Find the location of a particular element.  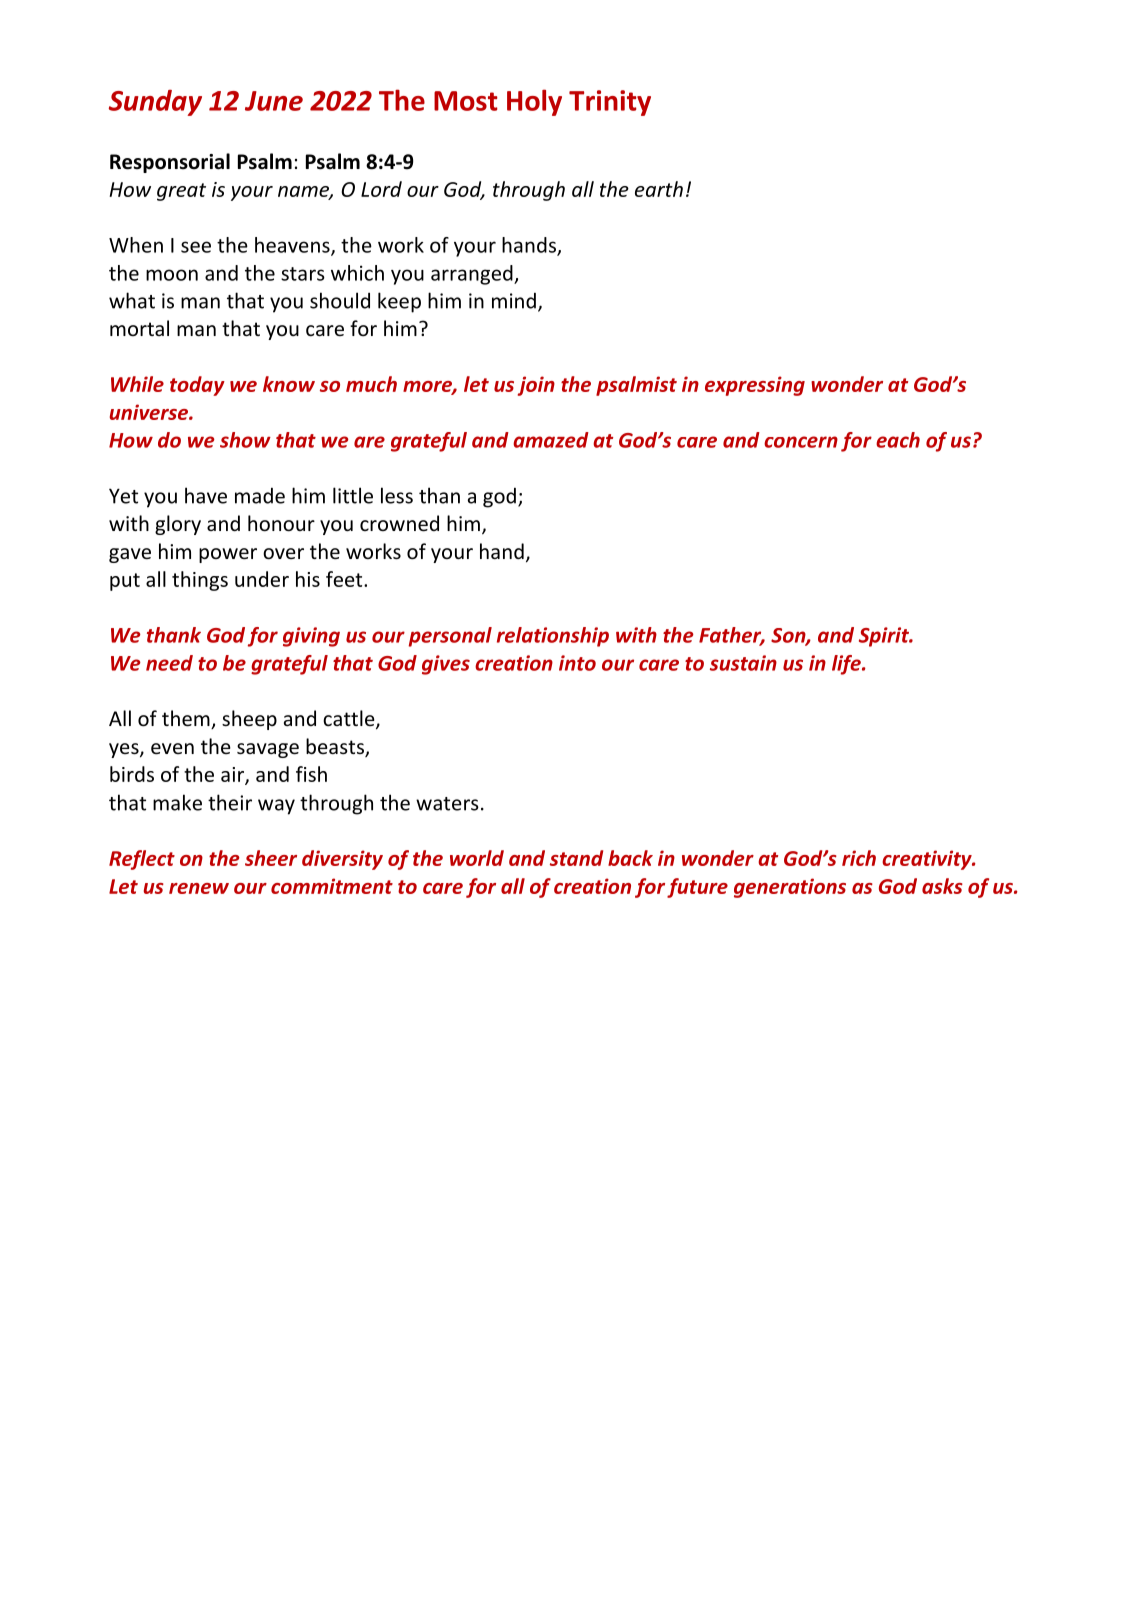

need is located at coordinates (169, 663).
